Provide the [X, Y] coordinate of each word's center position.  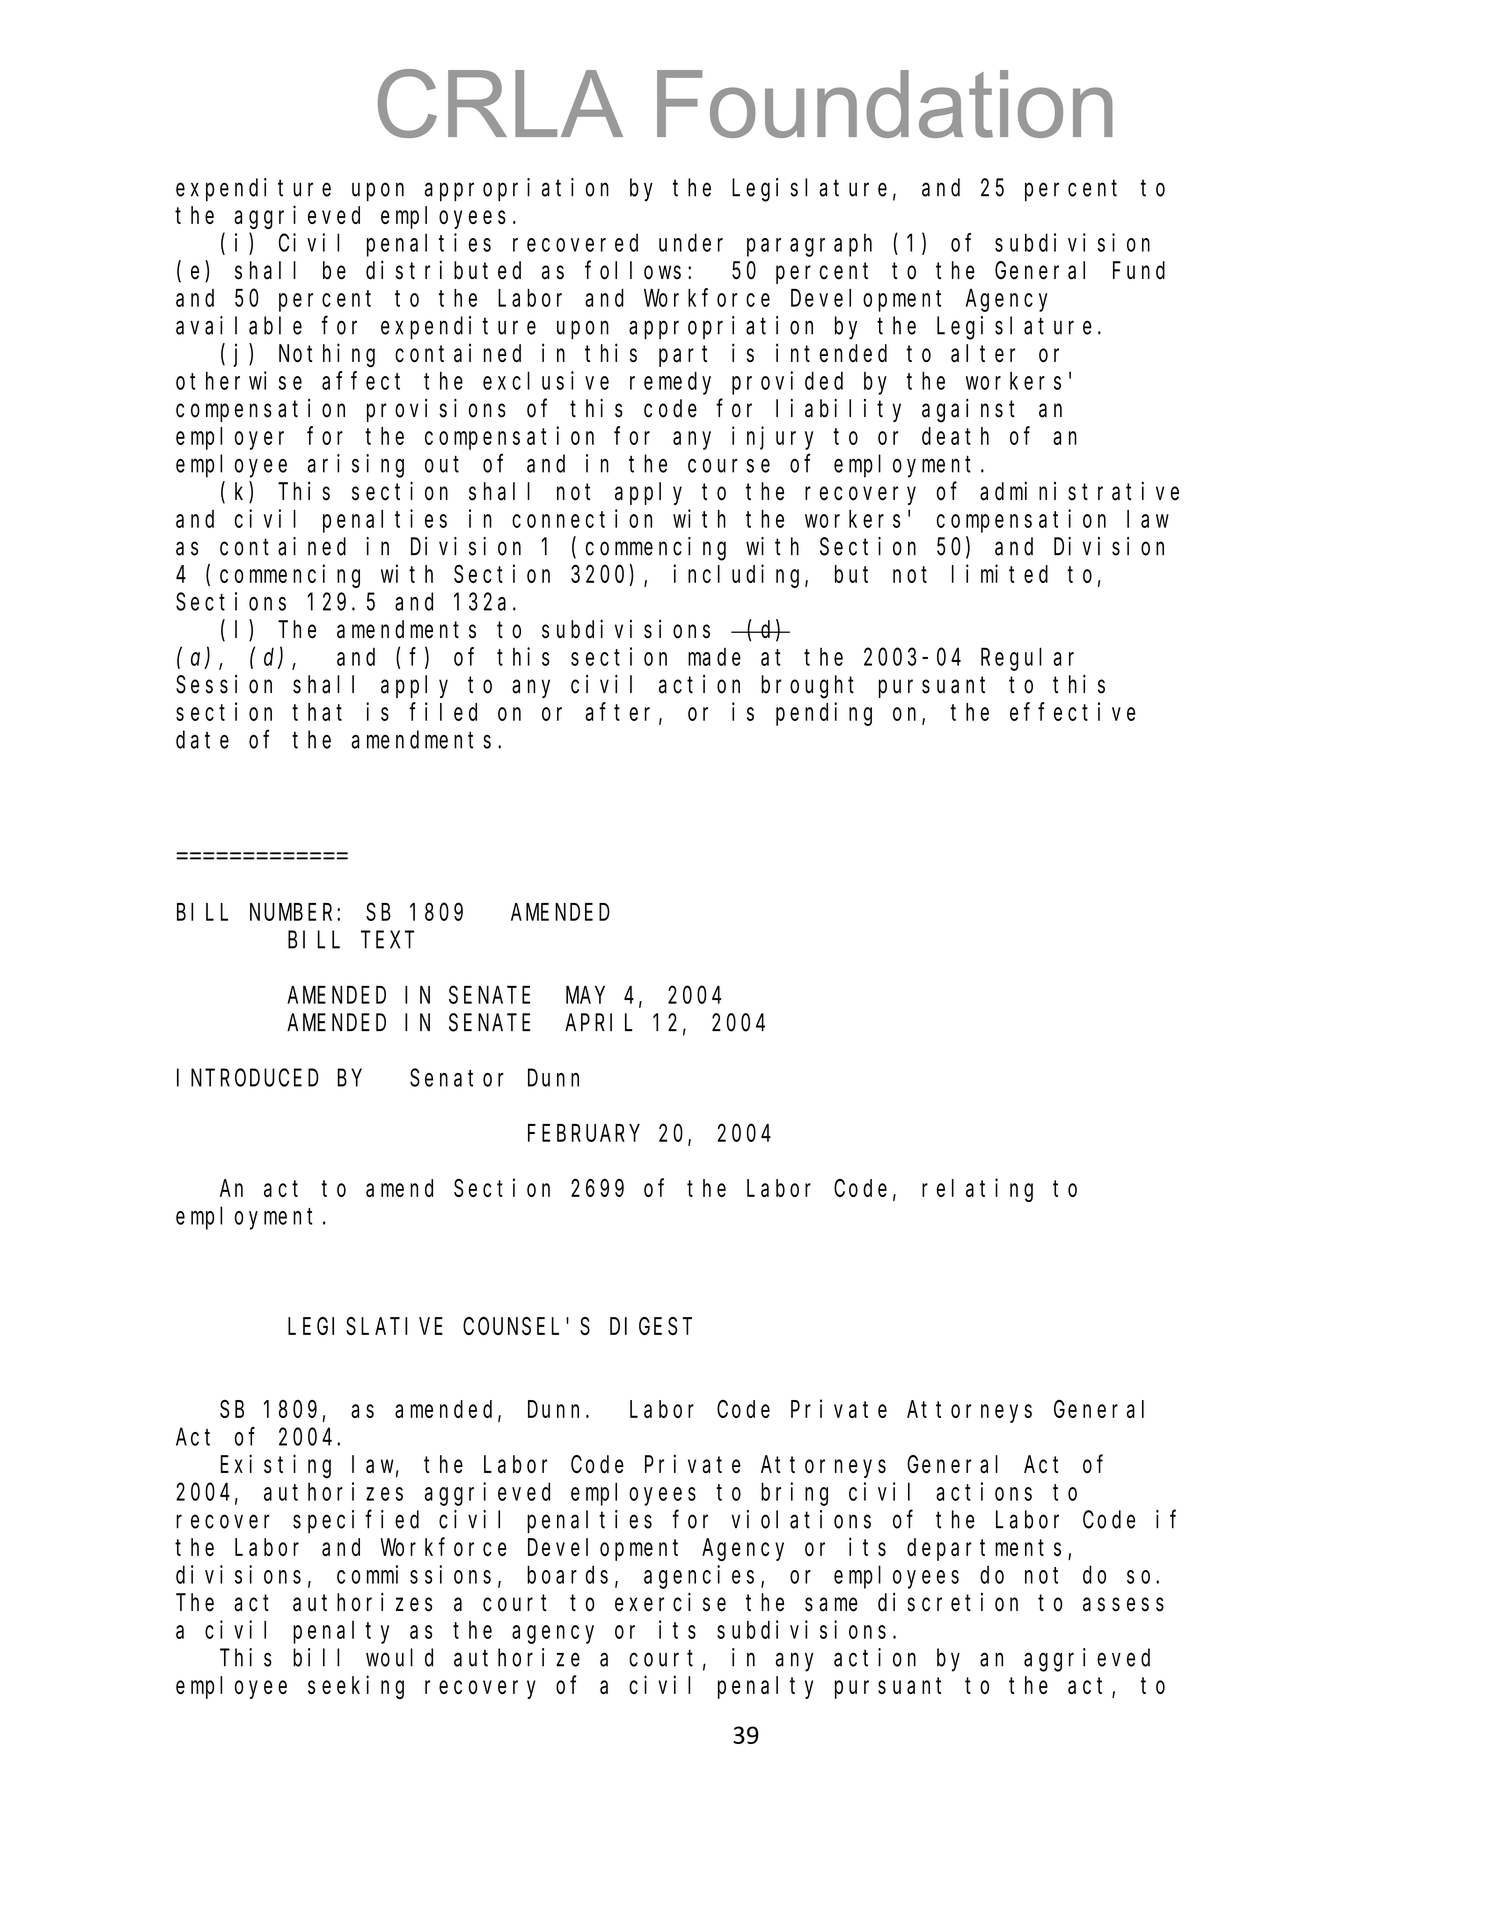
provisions [436, 410]
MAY [585, 995]
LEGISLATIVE [365, 1326]
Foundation [885, 104]
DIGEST [651, 1326]
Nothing [327, 355]
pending [824, 714]
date [202, 740]
